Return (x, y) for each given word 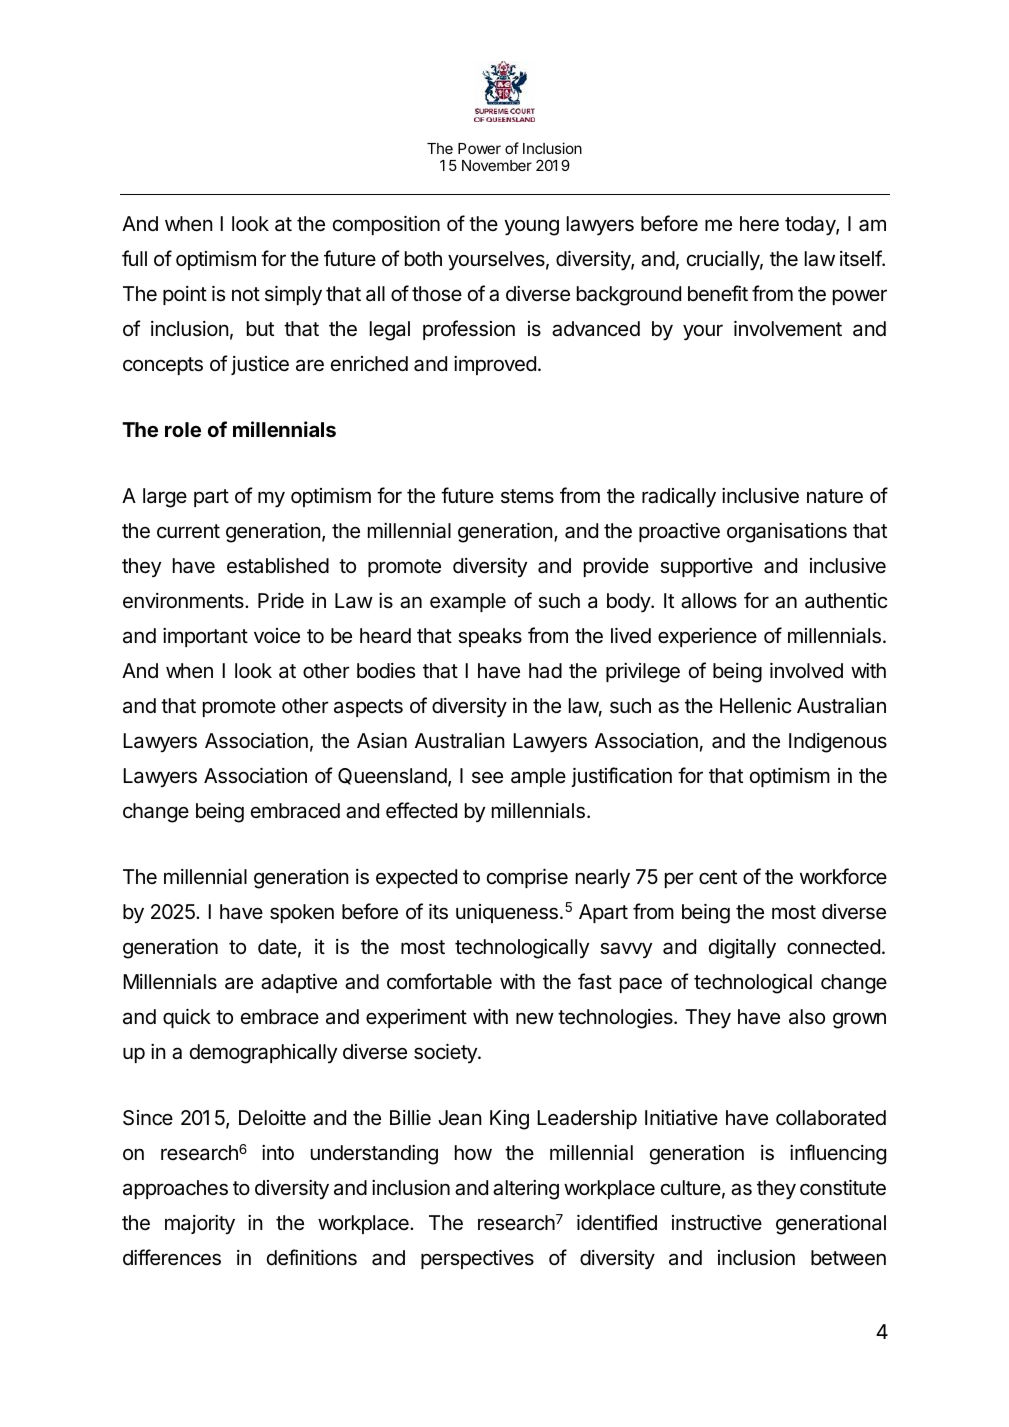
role (183, 429)
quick (187, 1018)
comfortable (439, 981)
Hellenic (755, 706)
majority (200, 1225)
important (205, 637)
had (545, 671)
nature (835, 496)
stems (527, 496)
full (134, 258)
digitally (742, 949)
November (497, 165)
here (759, 224)
